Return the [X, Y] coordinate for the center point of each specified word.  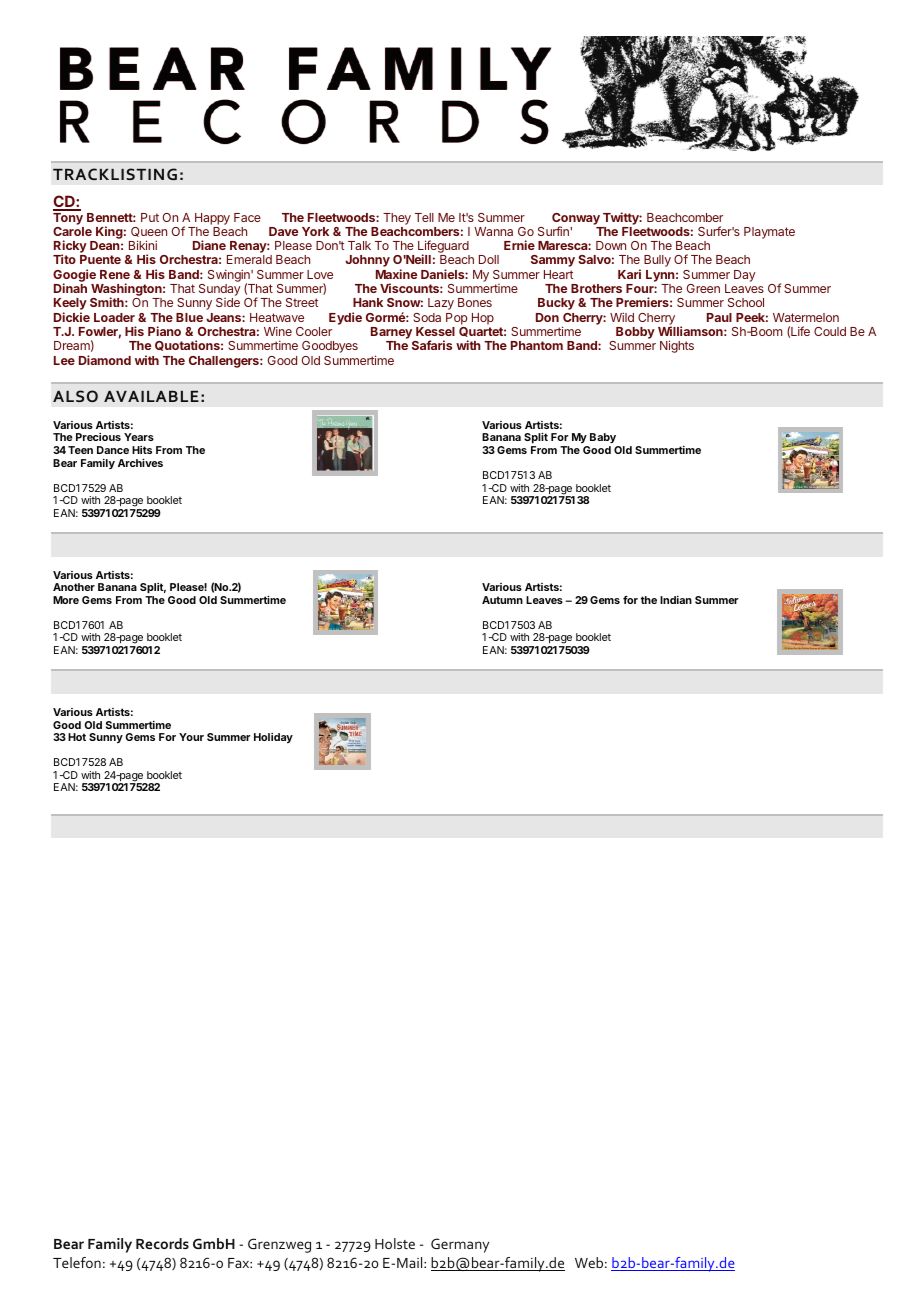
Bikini [143, 245]
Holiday [273, 738]
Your [191, 737]
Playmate [769, 233]
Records [162, 1243]
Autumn [502, 600]
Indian [676, 600]
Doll [489, 259]
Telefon [77, 1262]
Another [74, 587]
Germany [460, 1245]
